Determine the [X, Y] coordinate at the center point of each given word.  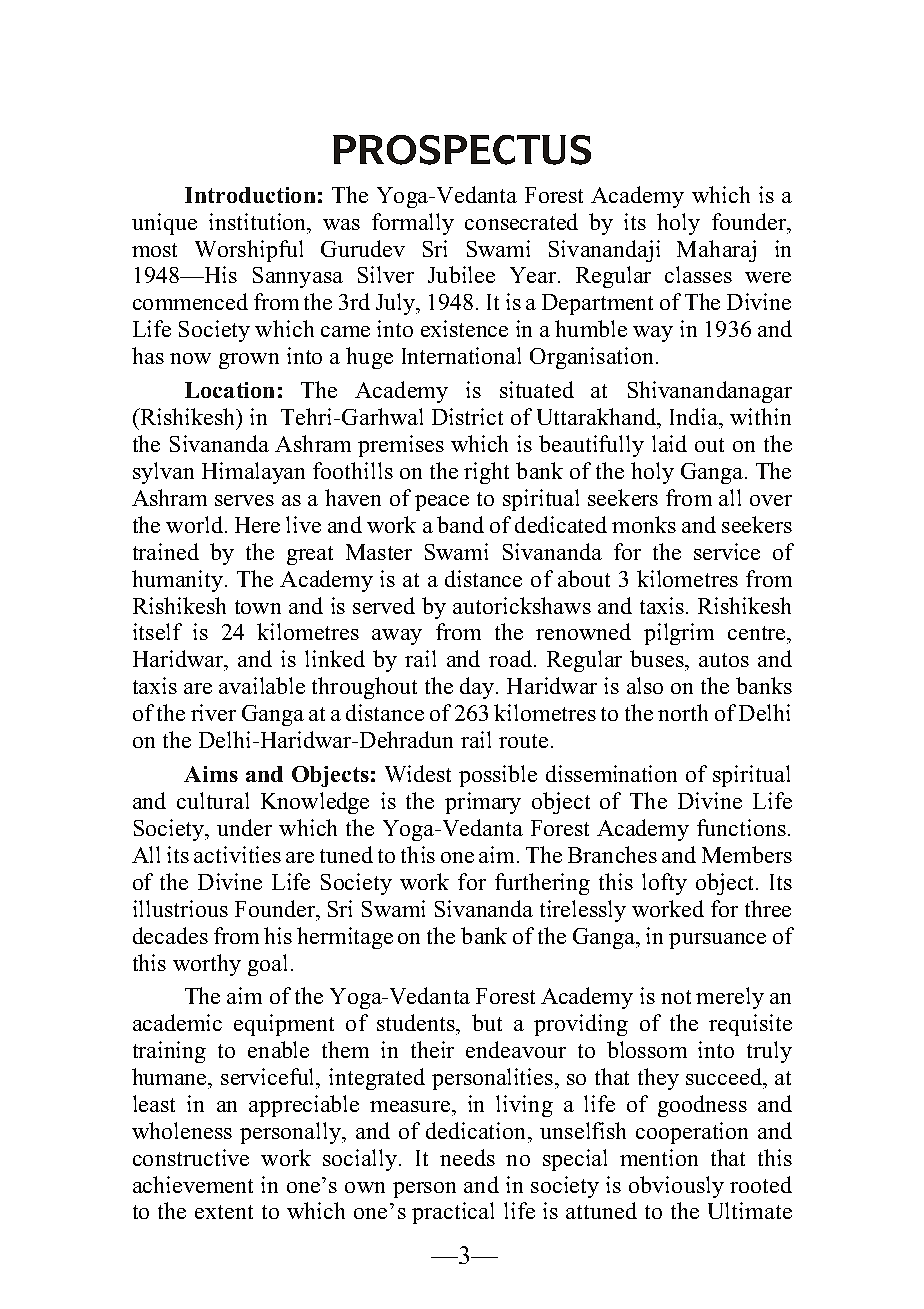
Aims [211, 774]
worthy [207, 965]
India [695, 416]
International [461, 355]
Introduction [250, 195]
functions [741, 827]
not [676, 997]
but [487, 1022]
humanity [177, 581]
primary [483, 803]
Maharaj [716, 251]
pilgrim [679, 634]
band [460, 524]
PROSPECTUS [462, 150]
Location [229, 390]
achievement [193, 1184]
